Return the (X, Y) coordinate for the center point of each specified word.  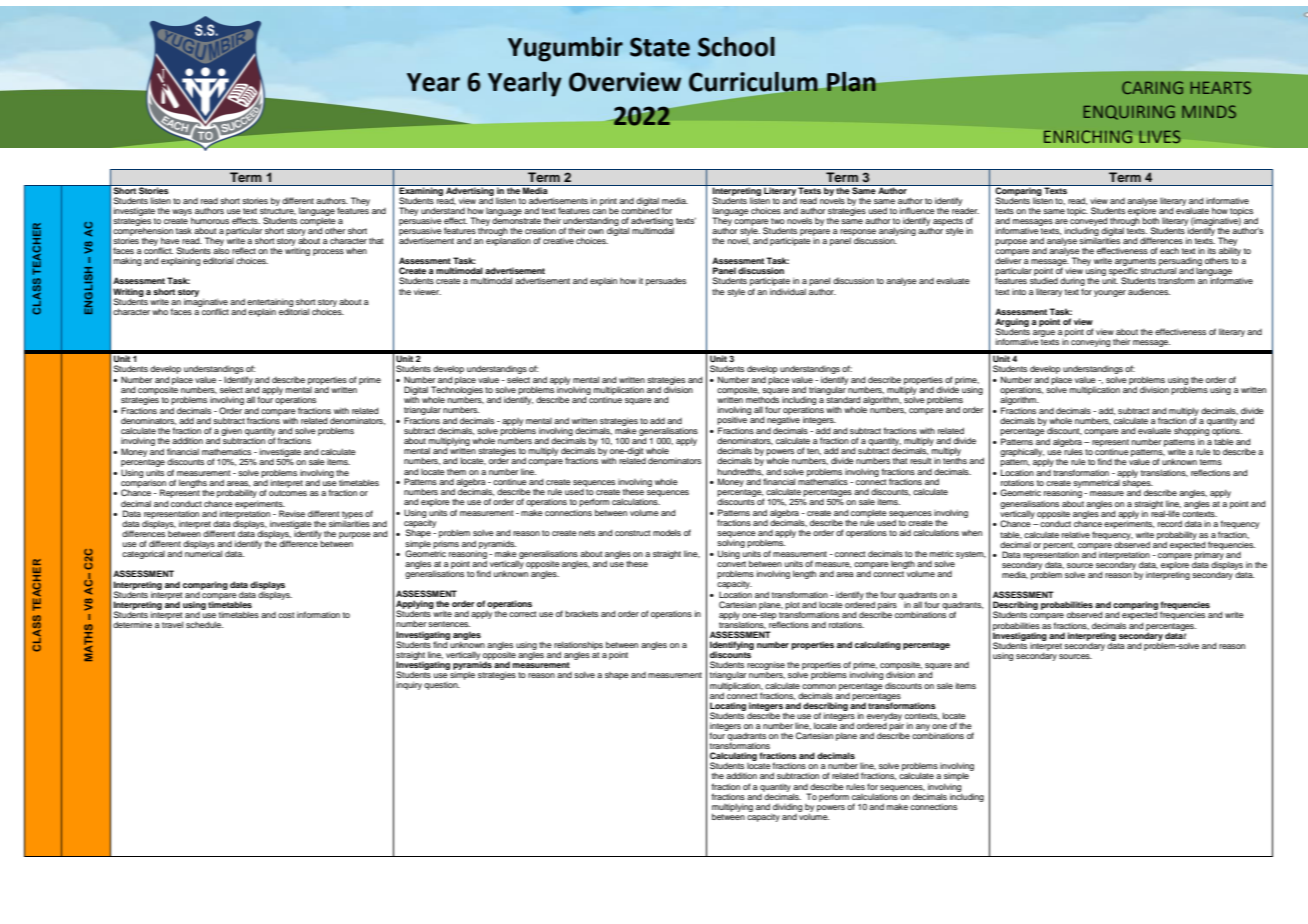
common (819, 686)
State (660, 47)
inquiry (409, 685)
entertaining (270, 303)
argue (1044, 333)
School (736, 47)
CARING (1152, 87)
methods (762, 399)
